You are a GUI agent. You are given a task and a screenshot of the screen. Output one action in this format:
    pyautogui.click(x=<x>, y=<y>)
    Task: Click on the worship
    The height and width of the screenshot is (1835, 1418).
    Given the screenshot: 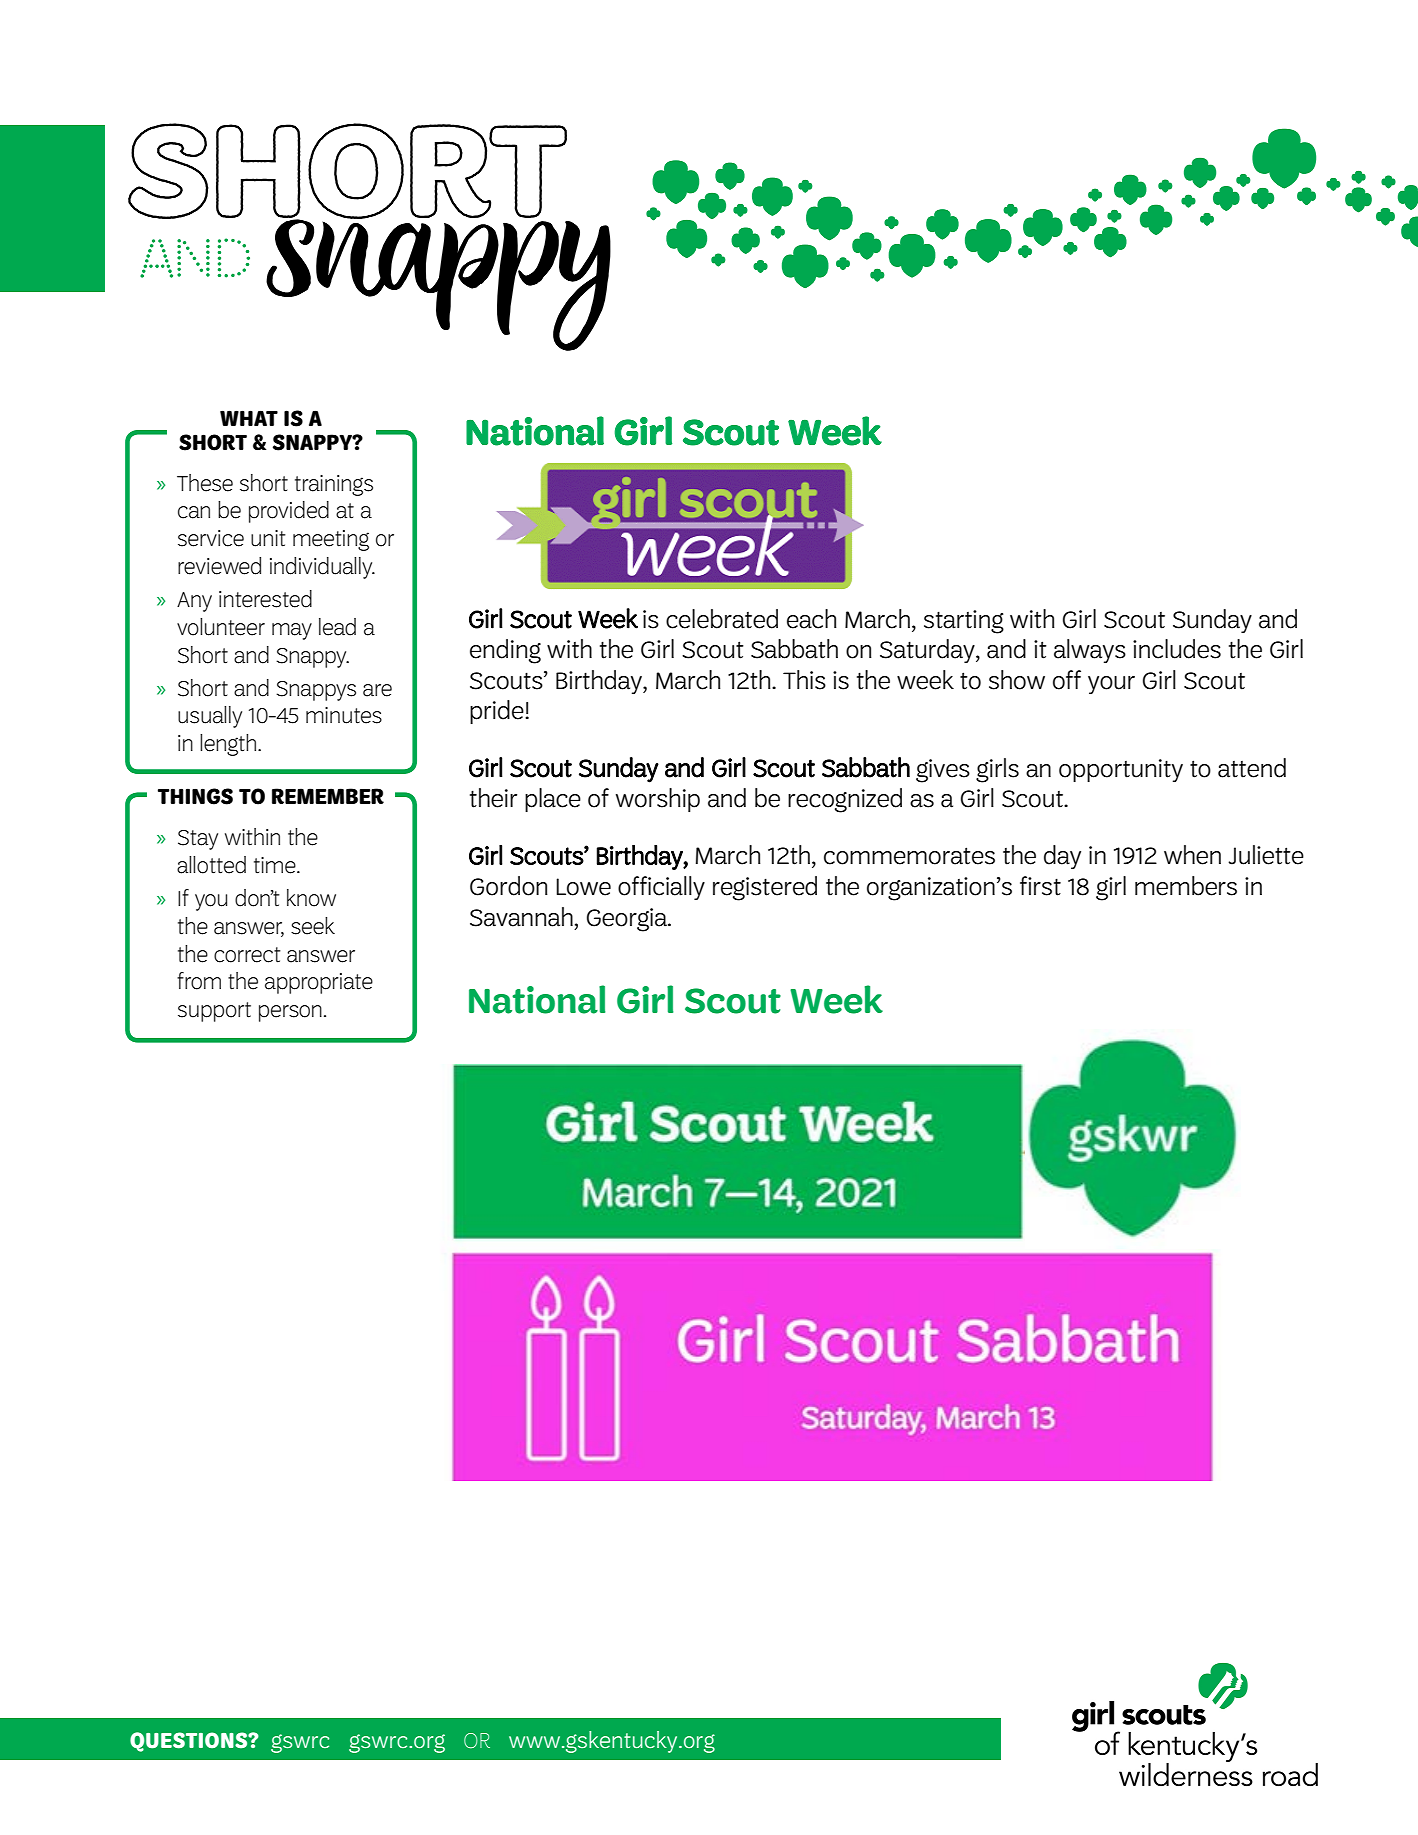 What is the action you would take?
    pyautogui.click(x=658, y=800)
